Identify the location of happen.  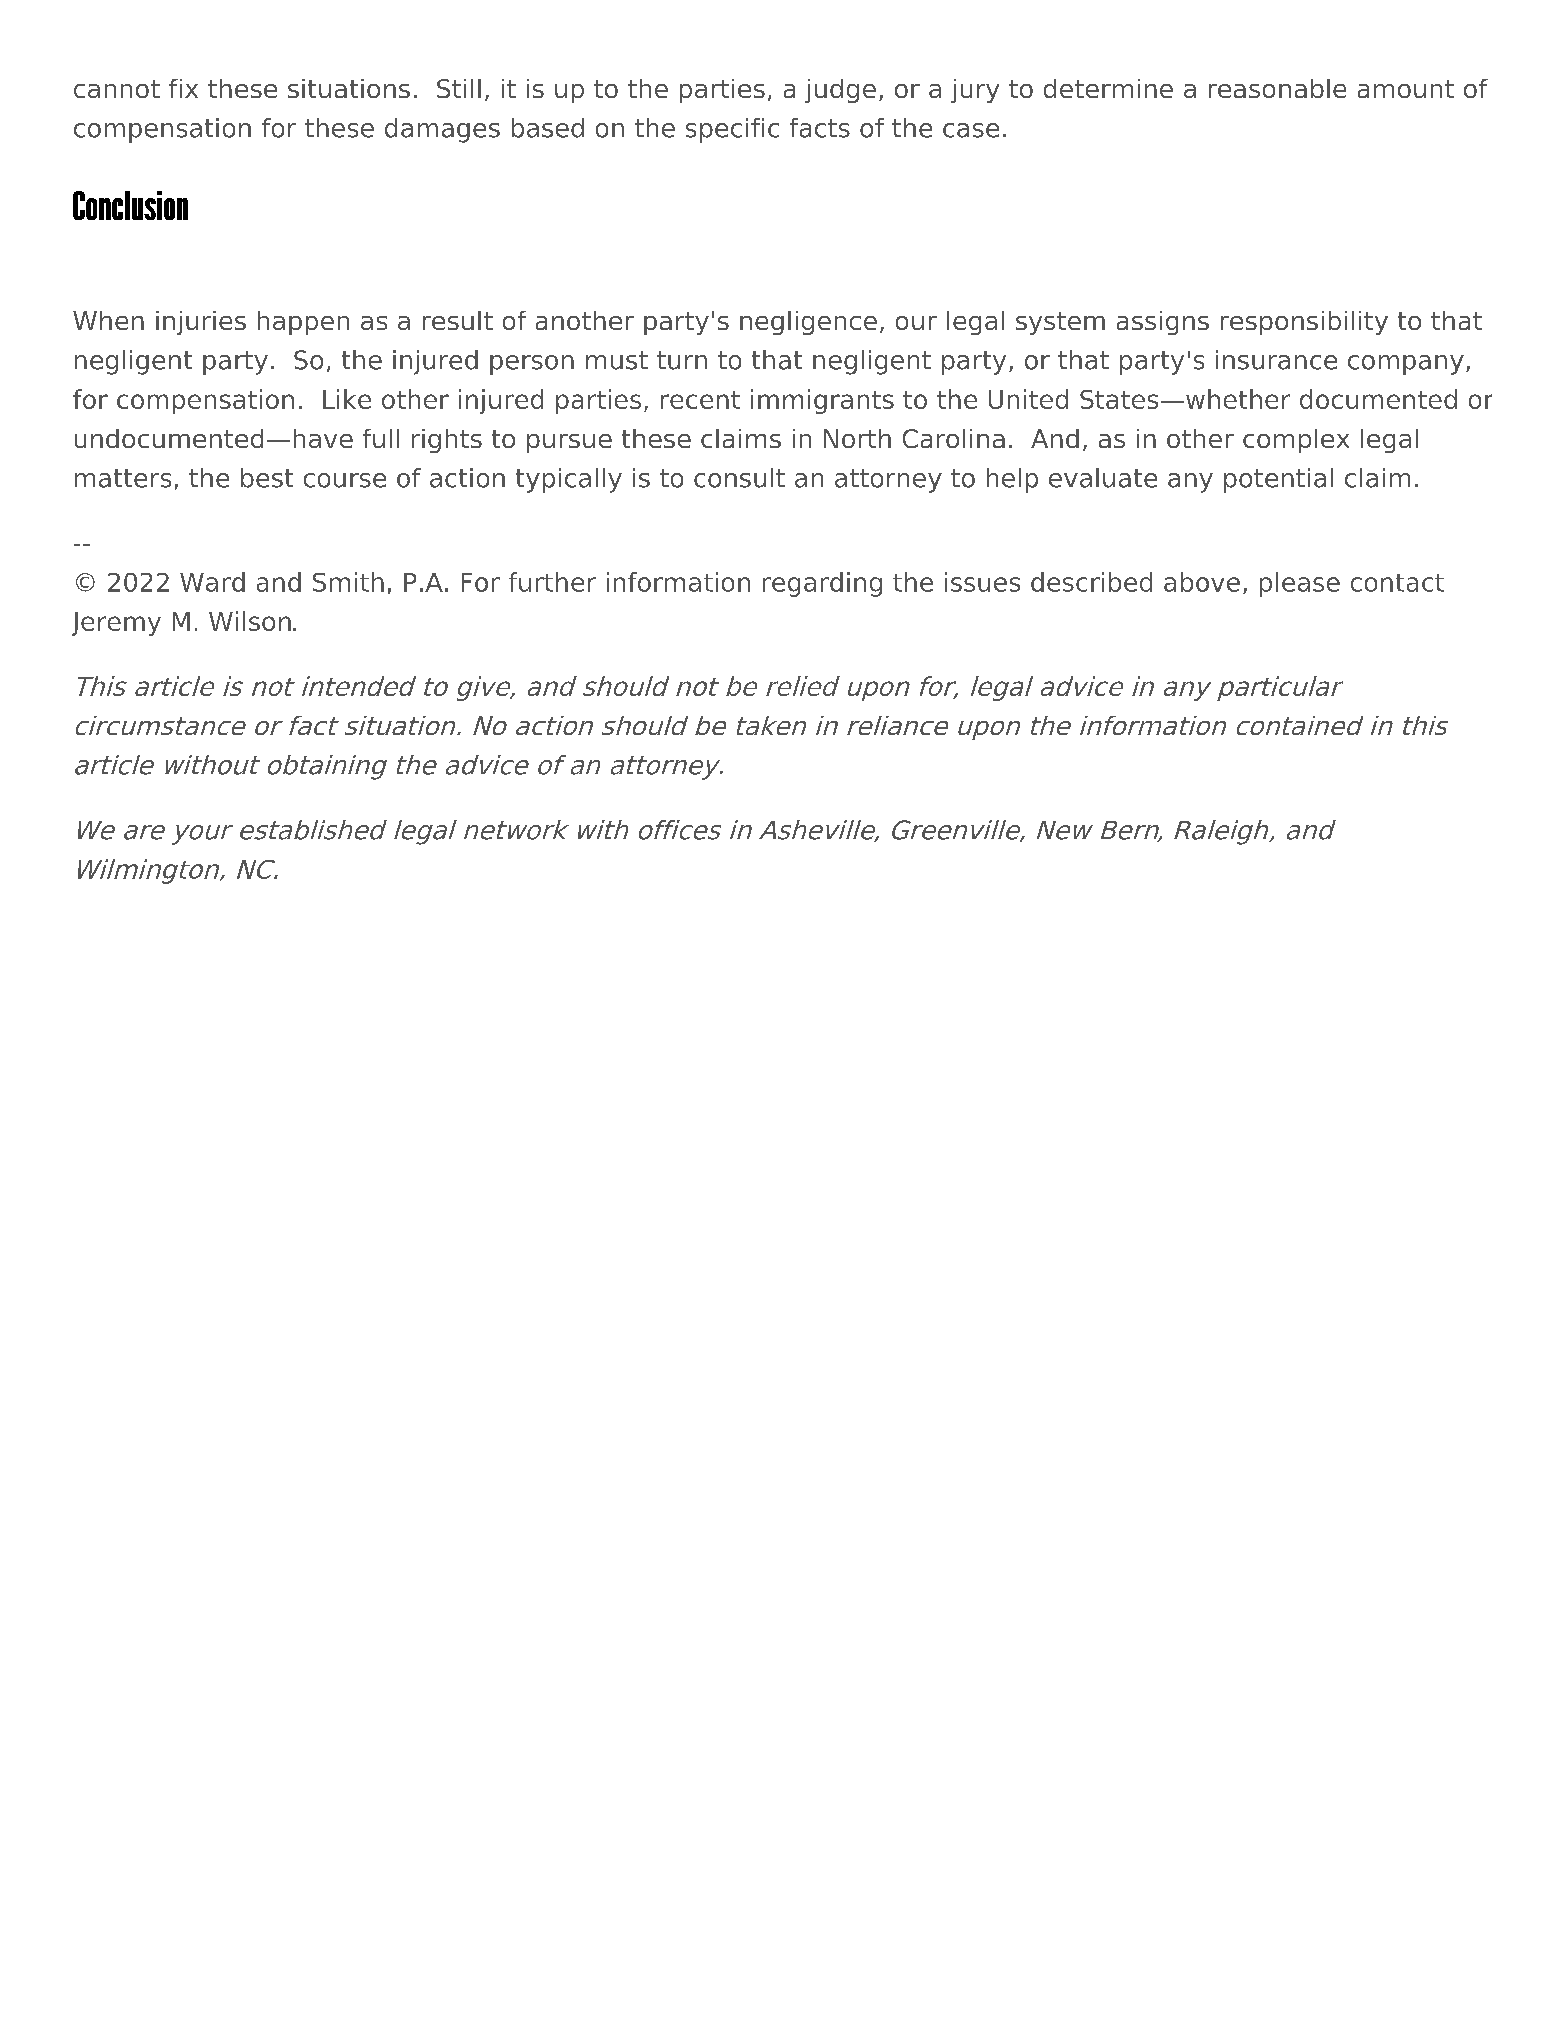
(303, 323).
